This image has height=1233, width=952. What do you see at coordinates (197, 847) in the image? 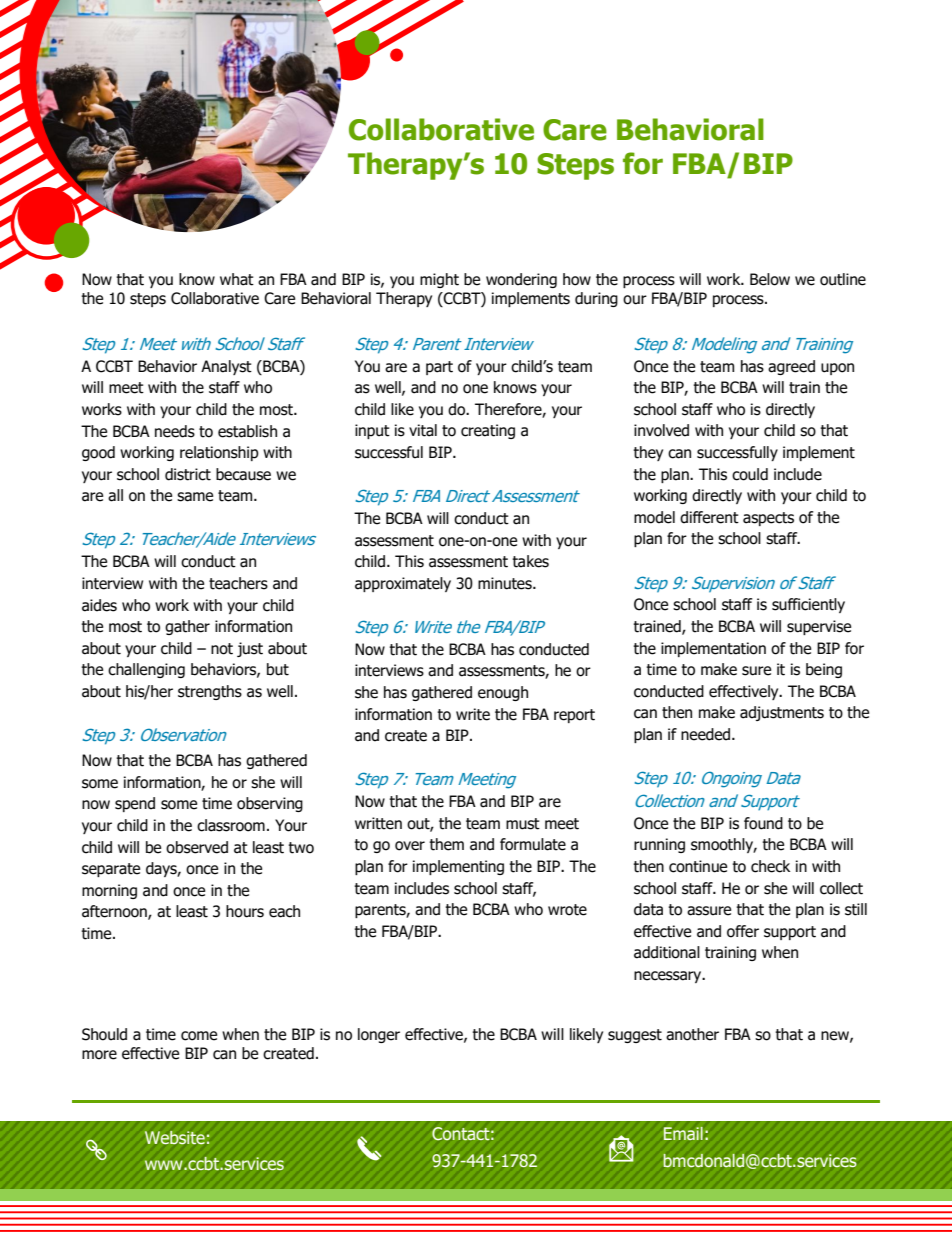
I see `observed` at bounding box center [197, 847].
